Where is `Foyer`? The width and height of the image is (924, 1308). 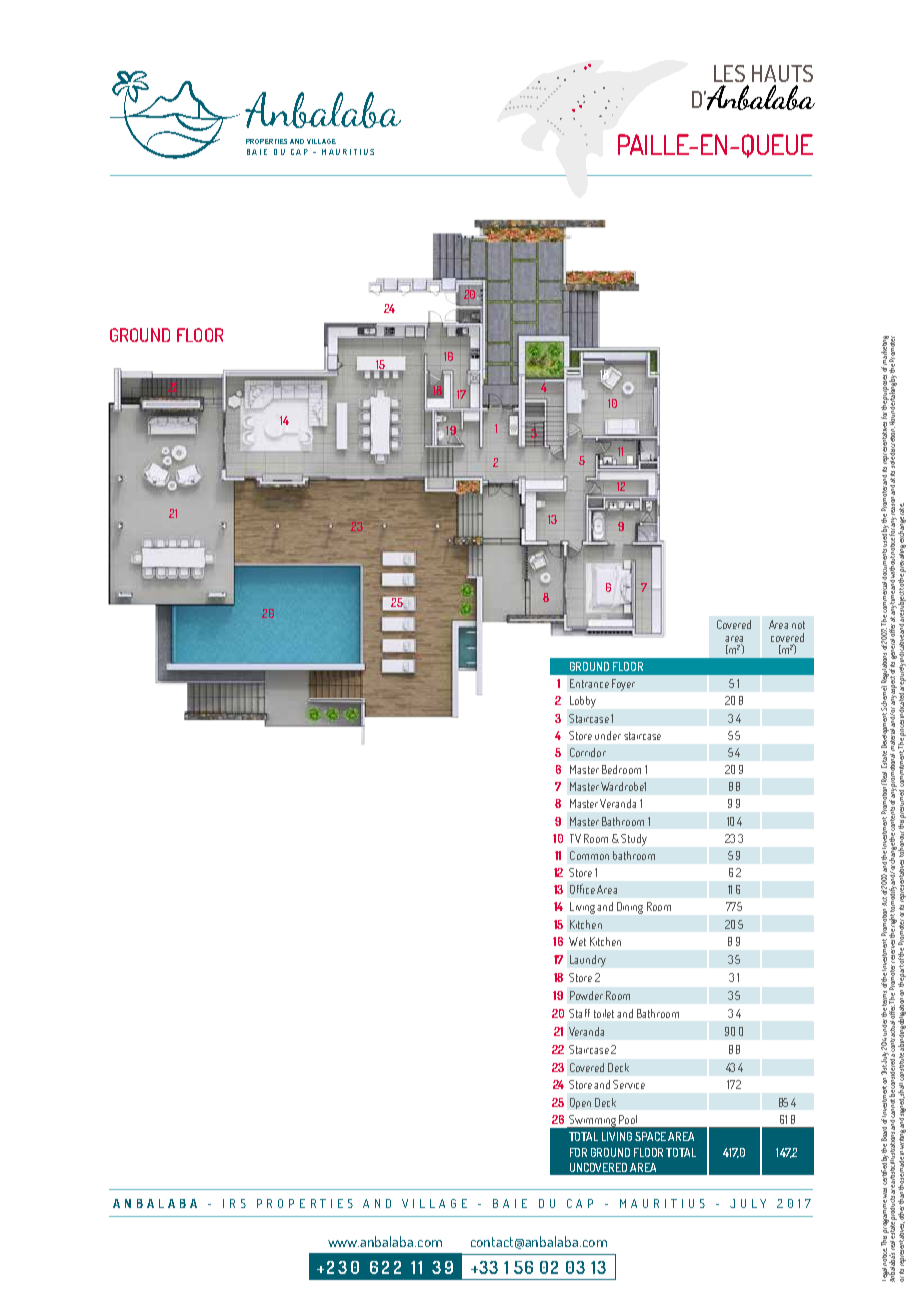 Foyer is located at coordinates (623, 685).
